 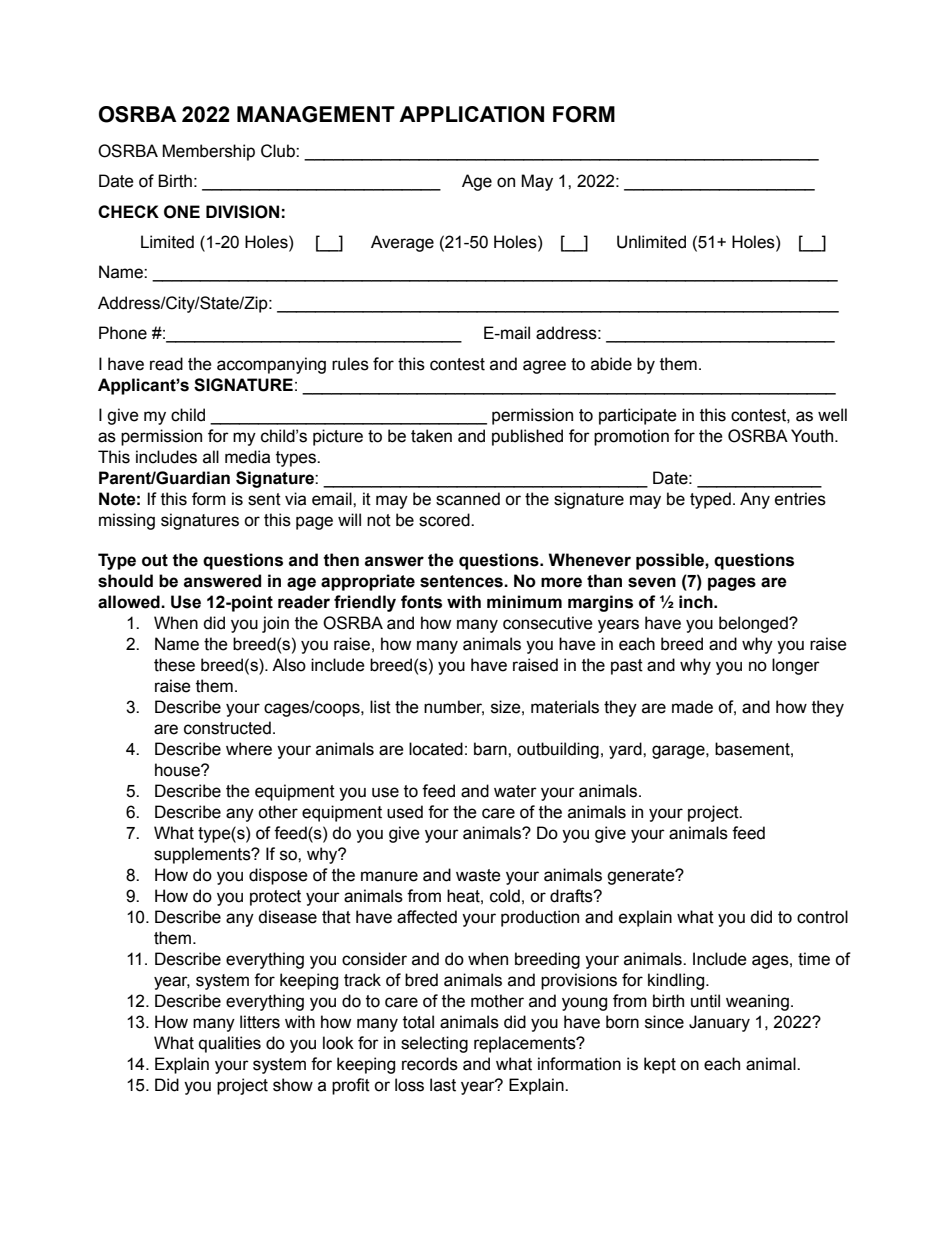 What do you see at coordinates (471, 114) in the screenshot?
I see `APPLICATION` at bounding box center [471, 114].
